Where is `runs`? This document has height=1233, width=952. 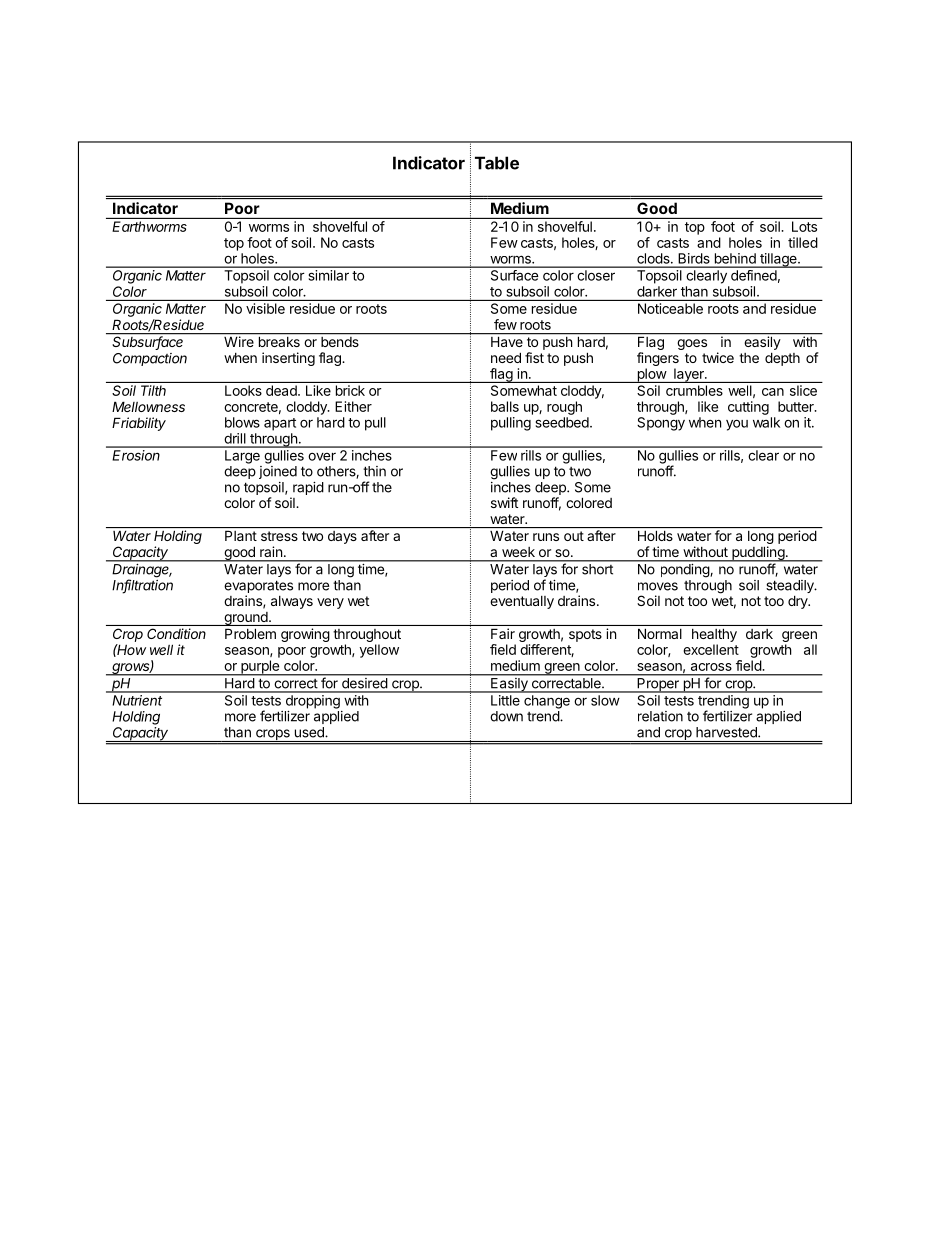 runs is located at coordinates (546, 537).
